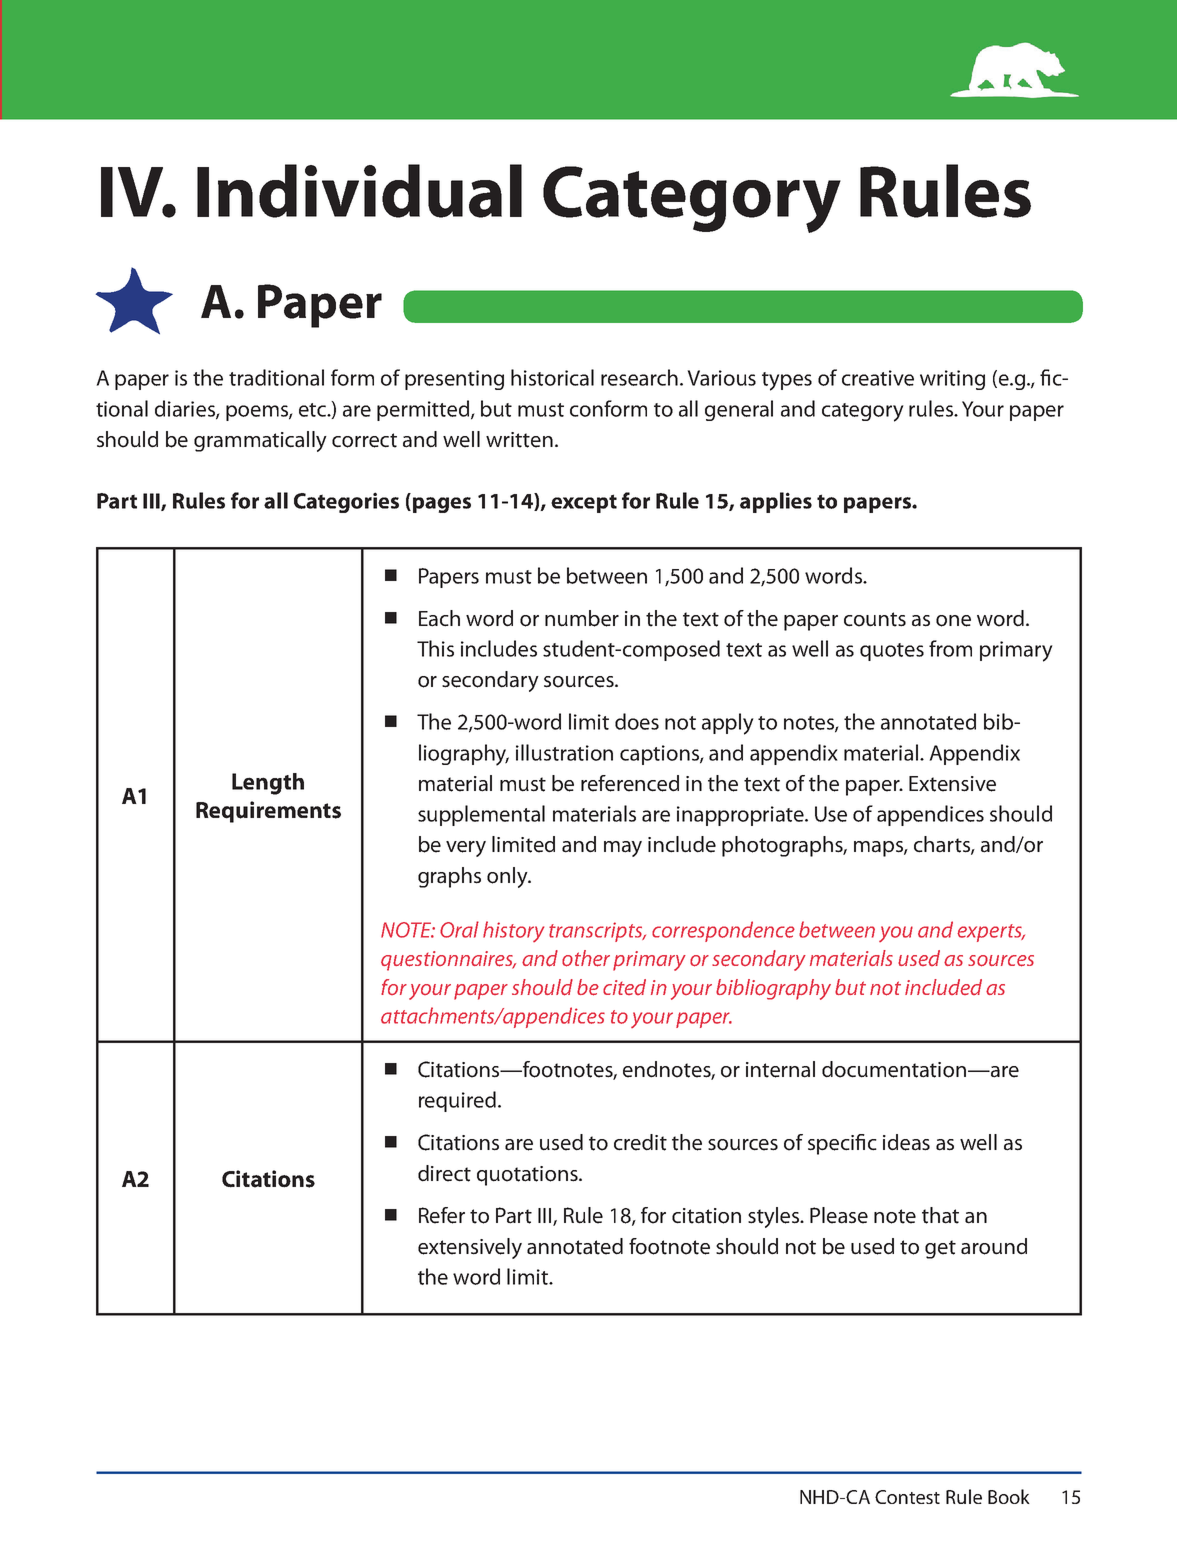 The width and height of the image is (1177, 1545). Describe the element at coordinates (582, 618) in the image. I see `number` at that location.
